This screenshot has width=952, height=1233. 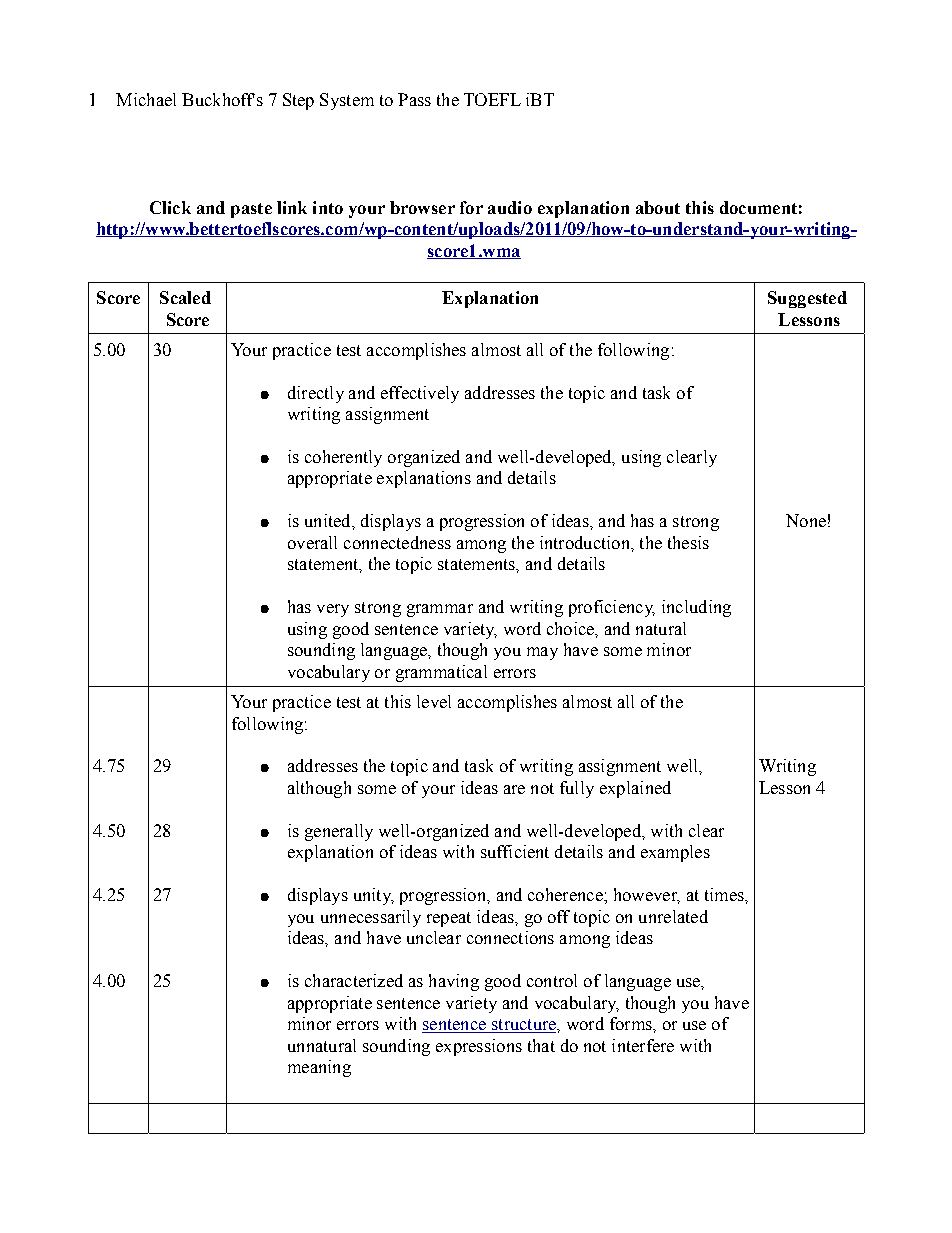 What do you see at coordinates (514, 789) in the screenshot?
I see `are` at bounding box center [514, 789].
